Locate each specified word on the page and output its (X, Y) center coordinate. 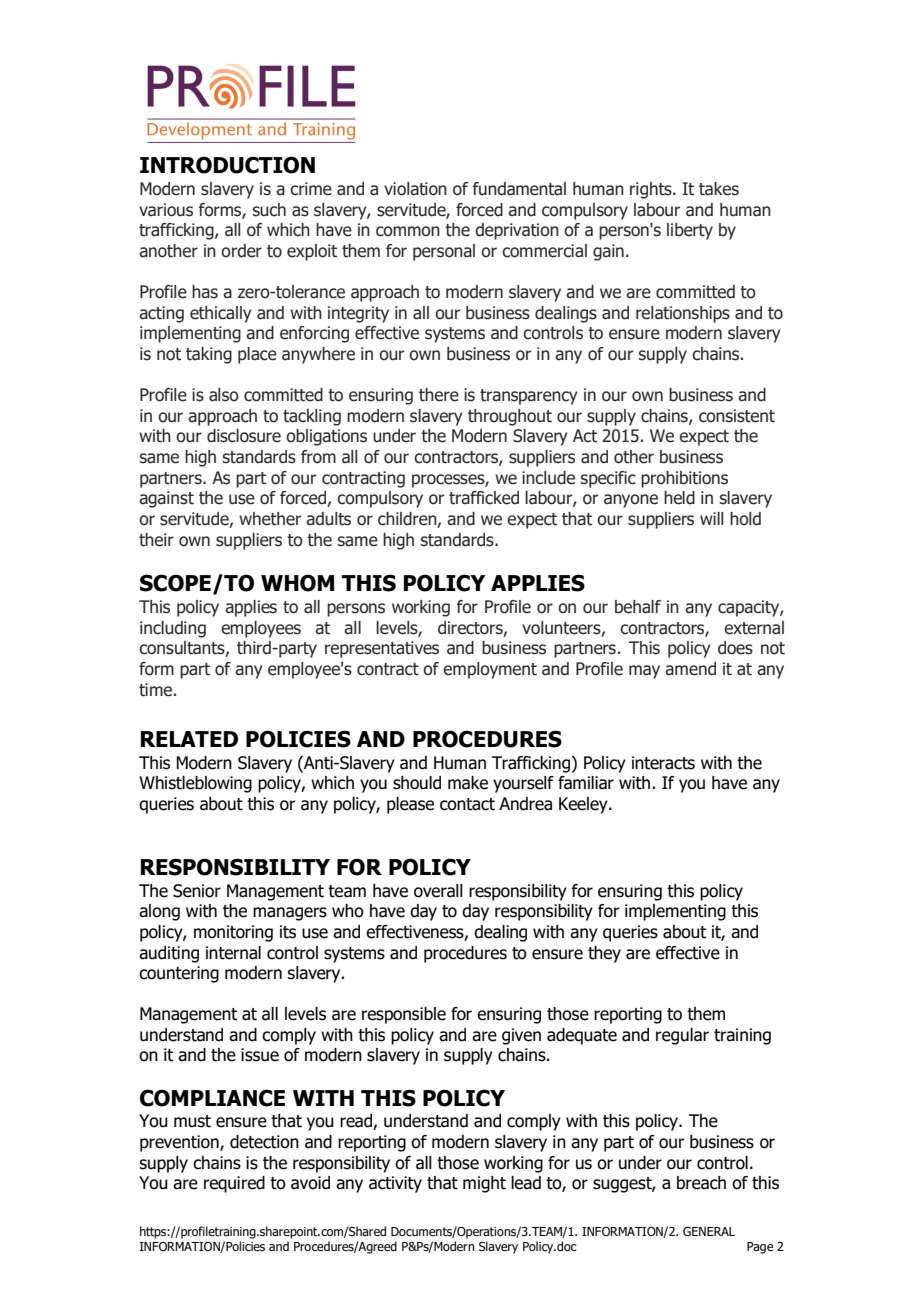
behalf (638, 607)
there (439, 395)
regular (682, 1036)
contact (467, 804)
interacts (663, 763)
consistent (737, 416)
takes (719, 189)
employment (490, 670)
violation (415, 189)
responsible (404, 1015)
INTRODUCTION (227, 165)
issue (260, 1055)
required (234, 1184)
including (173, 629)
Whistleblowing (195, 784)
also (224, 395)
